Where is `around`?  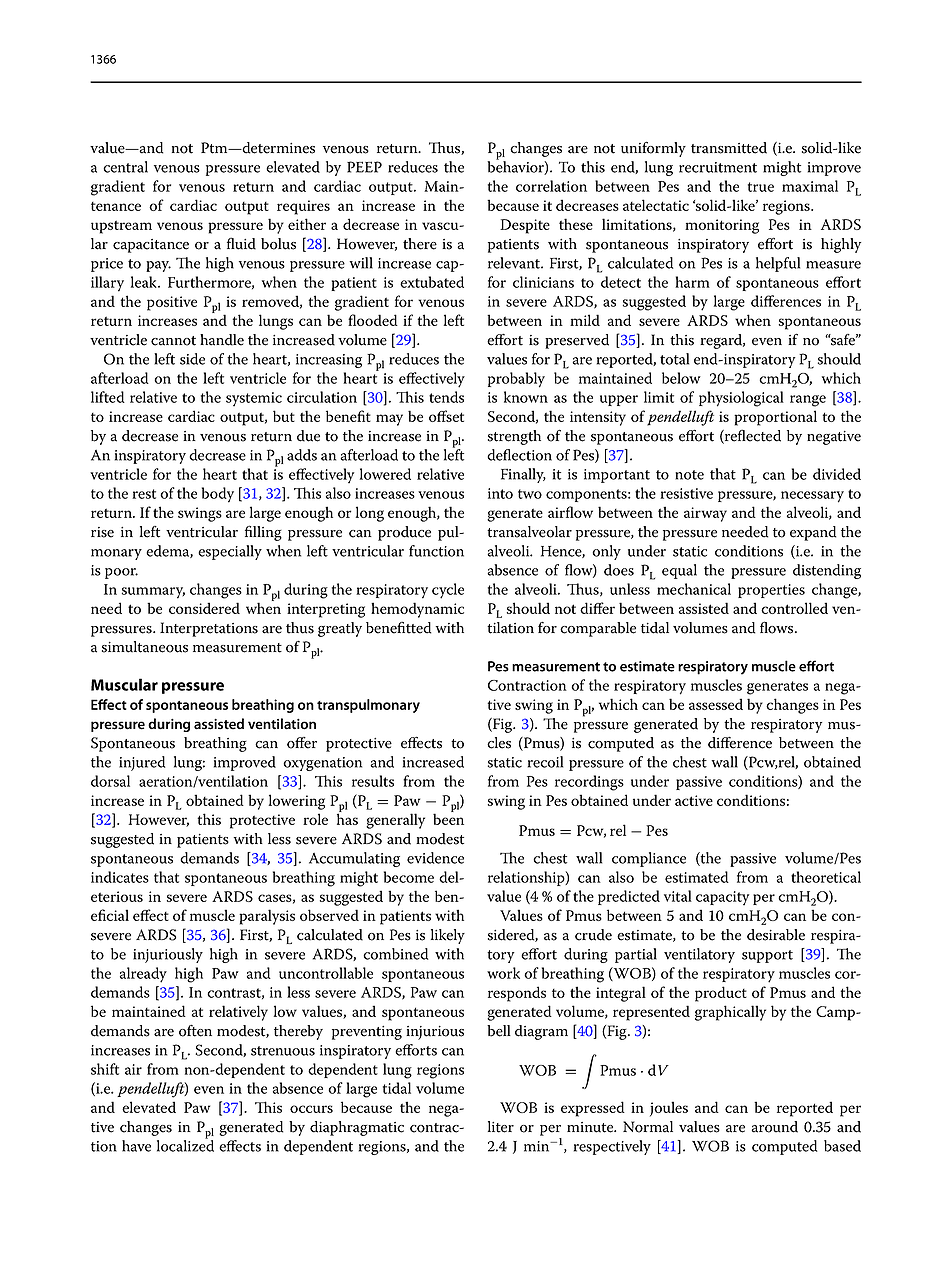 around is located at coordinates (775, 1127).
